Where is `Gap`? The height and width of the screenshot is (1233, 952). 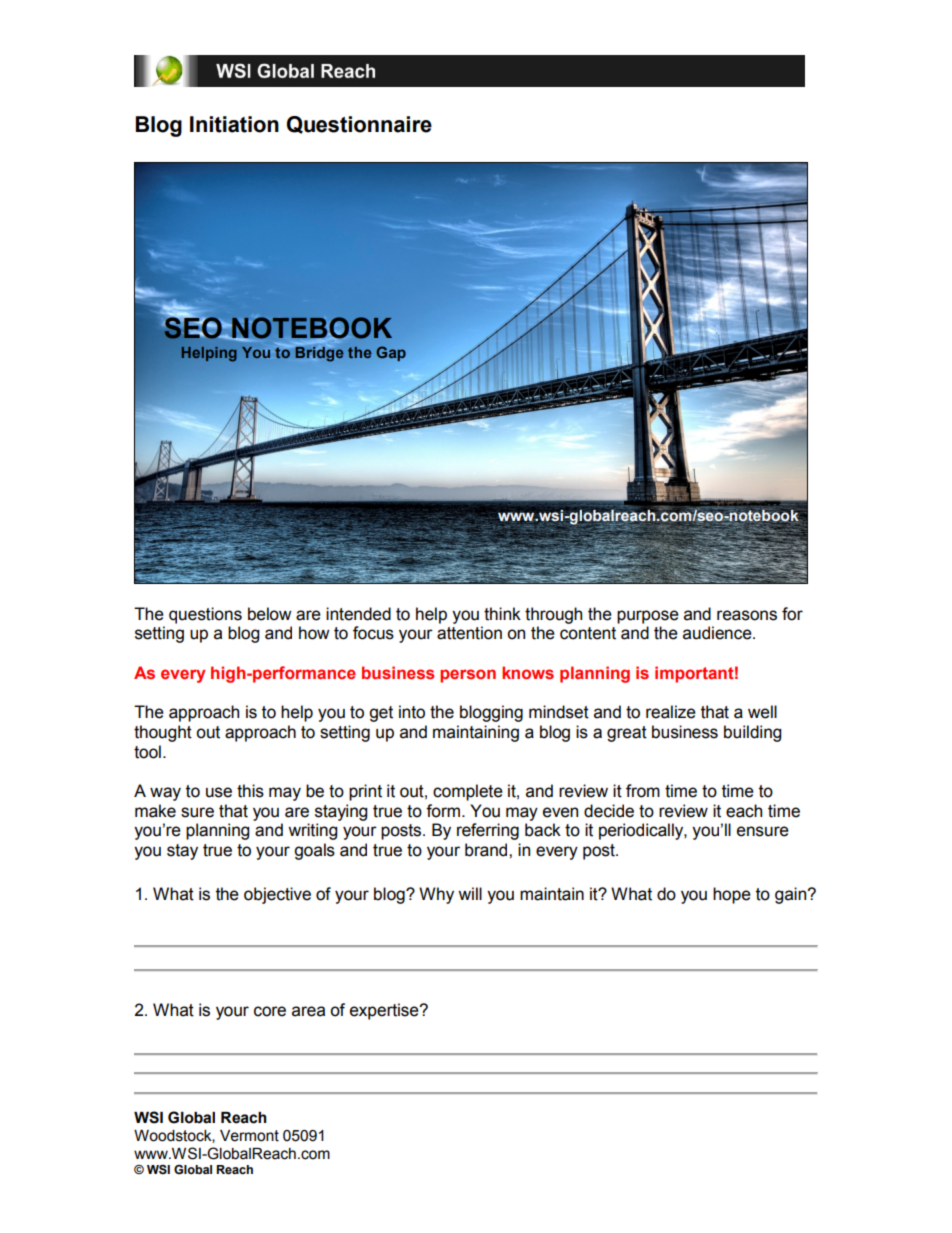 Gap is located at coordinates (391, 353).
